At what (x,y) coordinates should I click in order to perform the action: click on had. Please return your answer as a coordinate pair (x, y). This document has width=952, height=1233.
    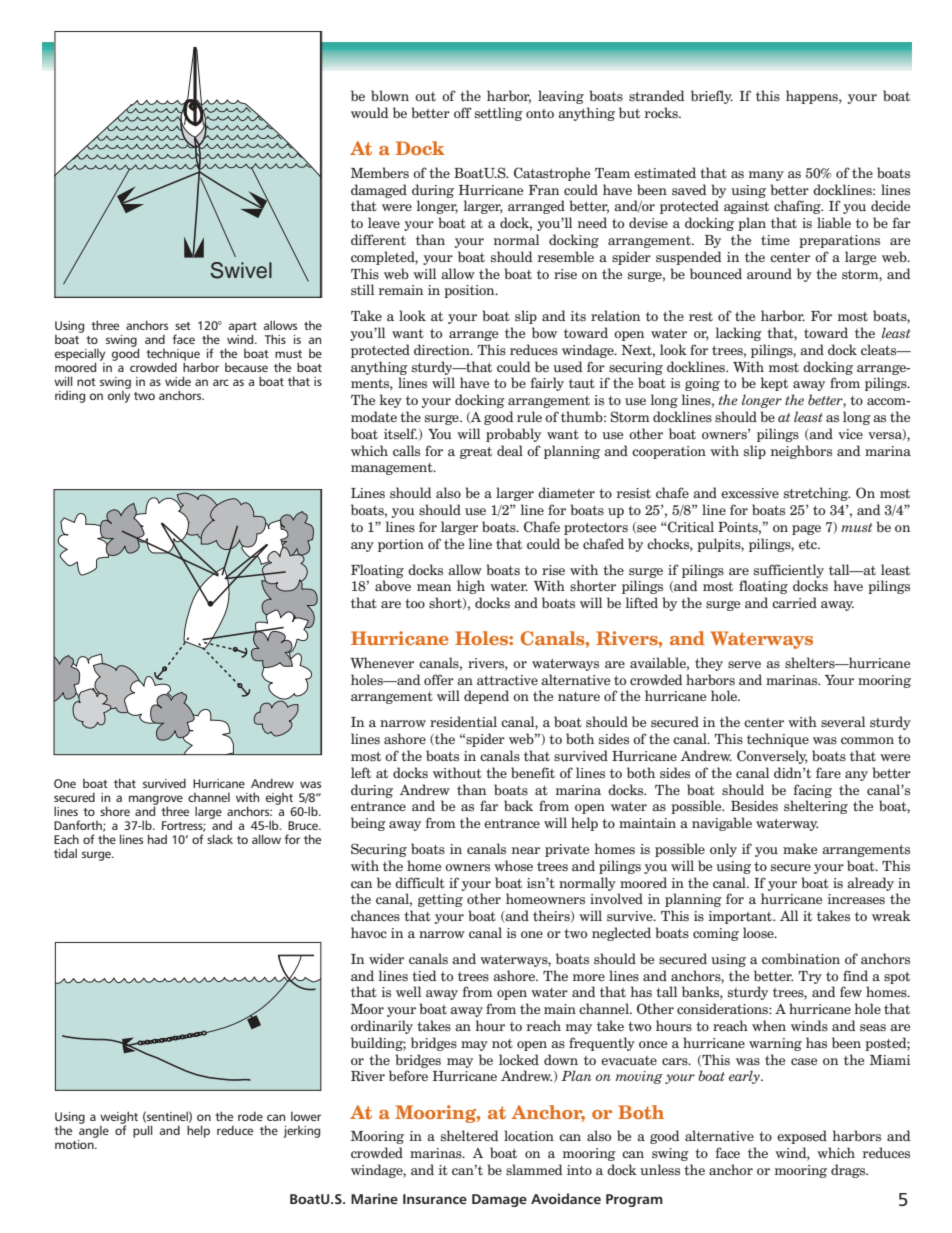
    Looking at the image, I should click on (157, 839).
